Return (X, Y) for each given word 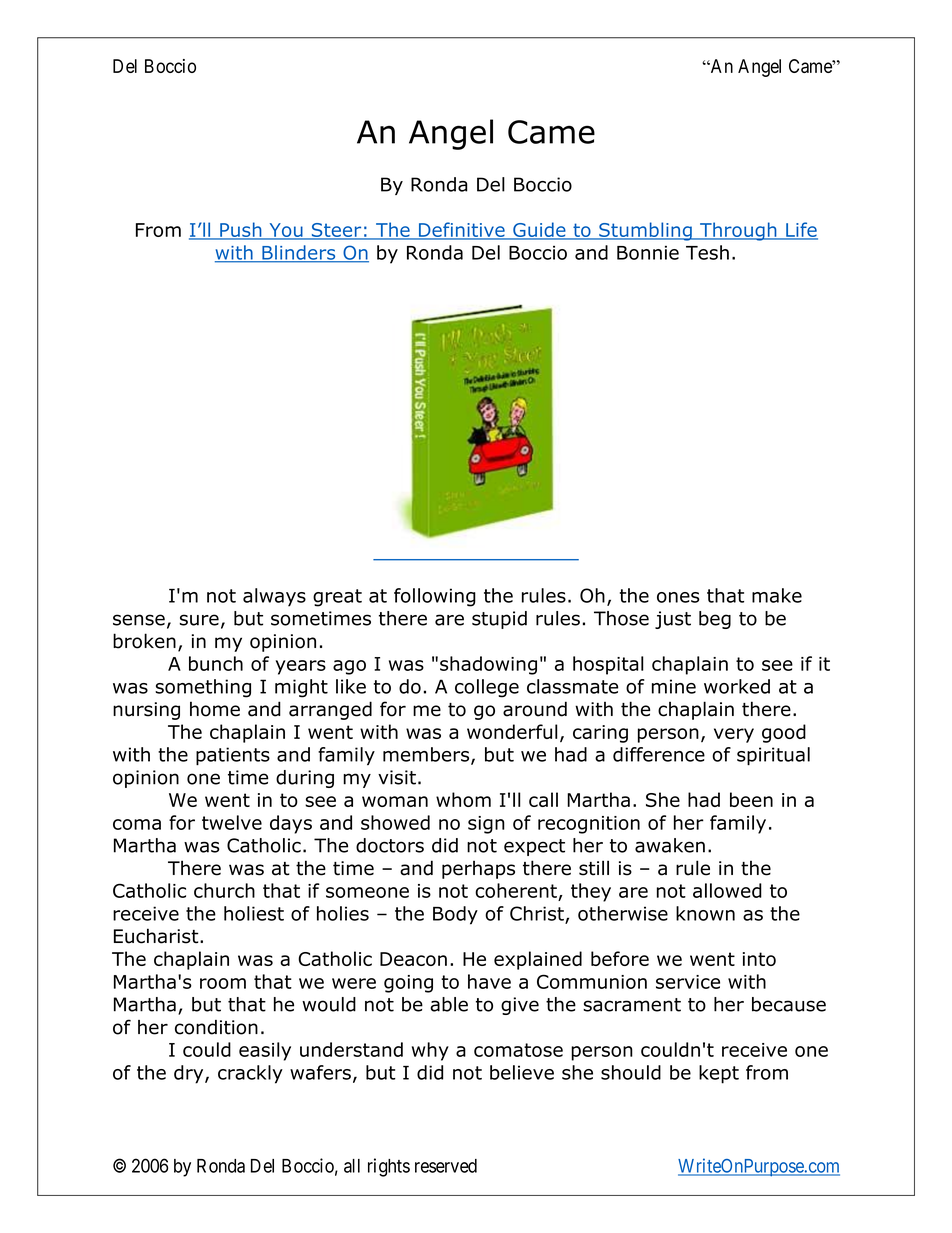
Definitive (461, 230)
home (215, 709)
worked (737, 686)
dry (190, 1074)
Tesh (707, 252)
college (487, 688)
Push (241, 230)
